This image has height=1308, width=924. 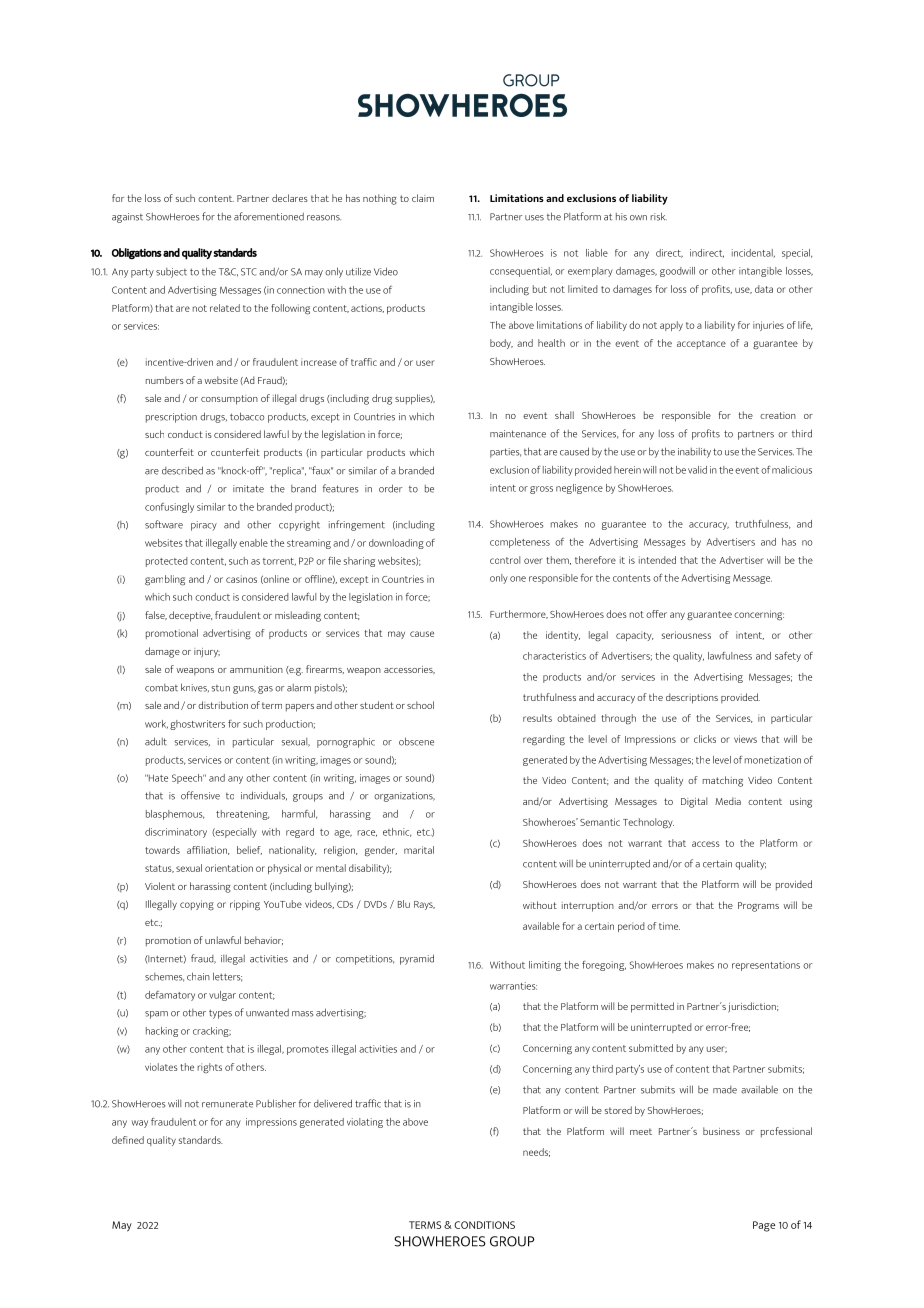 What do you see at coordinates (420, 705) in the image?
I see `school` at bounding box center [420, 705].
